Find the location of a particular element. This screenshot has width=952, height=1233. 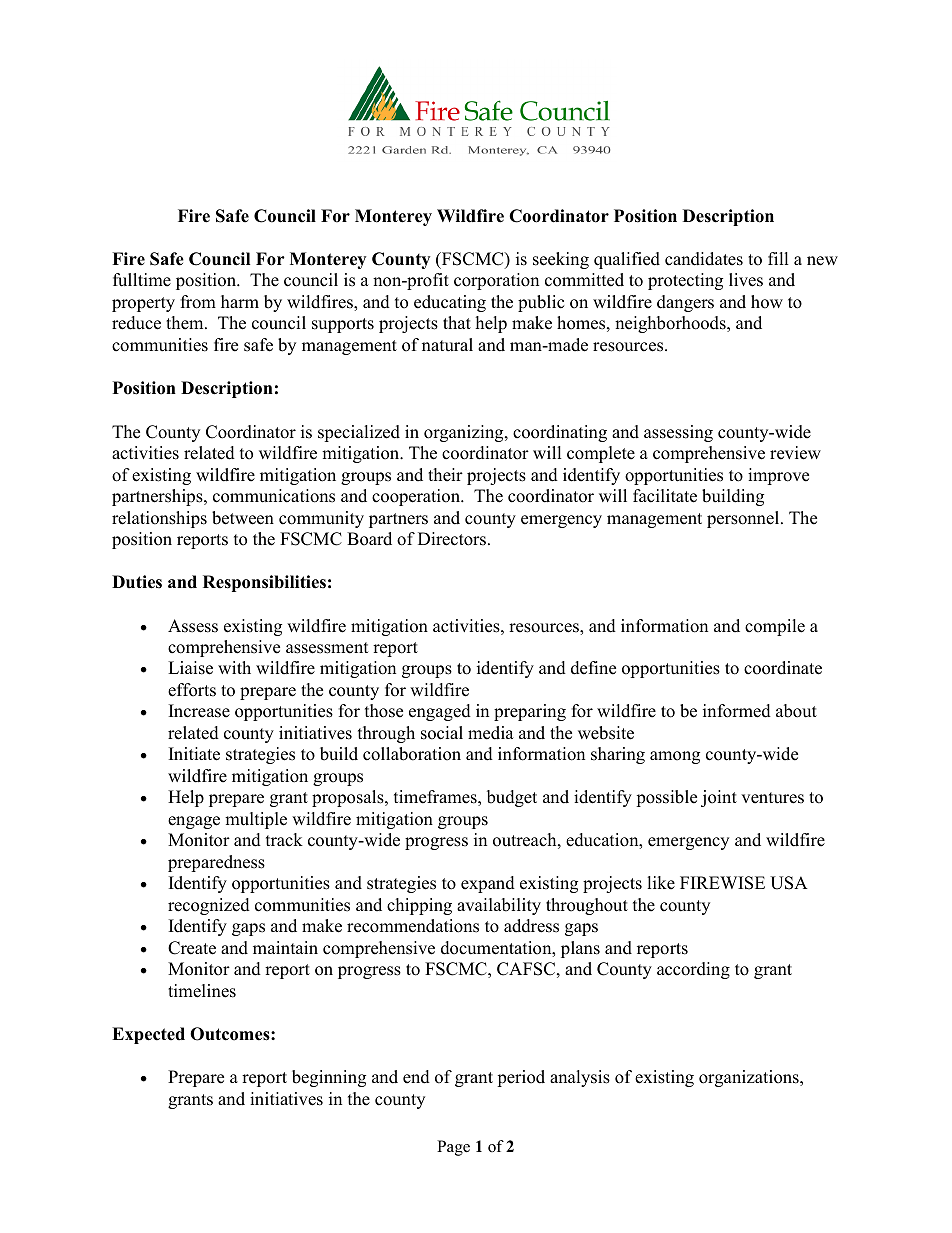

according is located at coordinates (693, 970).
